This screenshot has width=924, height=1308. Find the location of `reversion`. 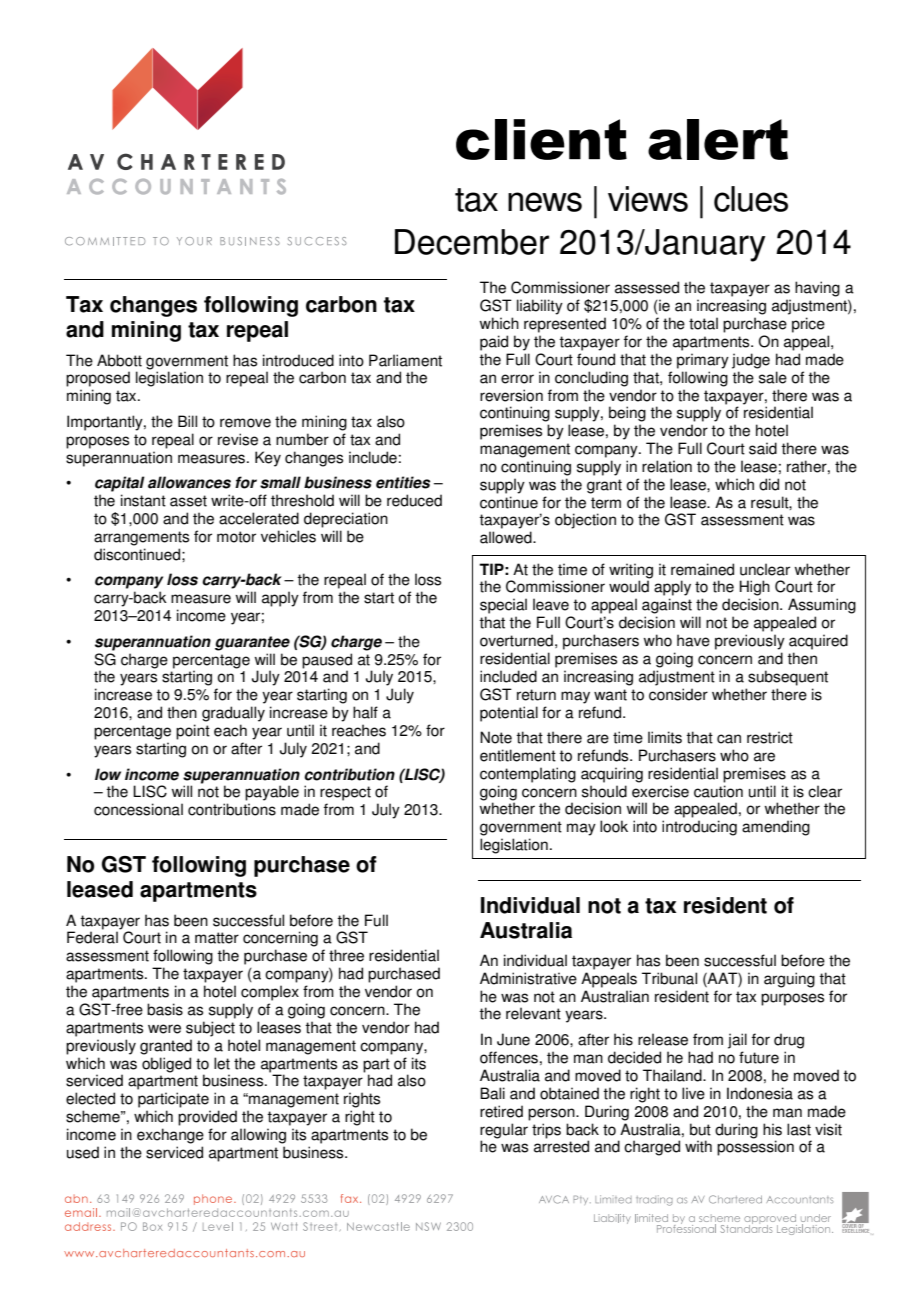

reversion is located at coordinates (511, 395).
